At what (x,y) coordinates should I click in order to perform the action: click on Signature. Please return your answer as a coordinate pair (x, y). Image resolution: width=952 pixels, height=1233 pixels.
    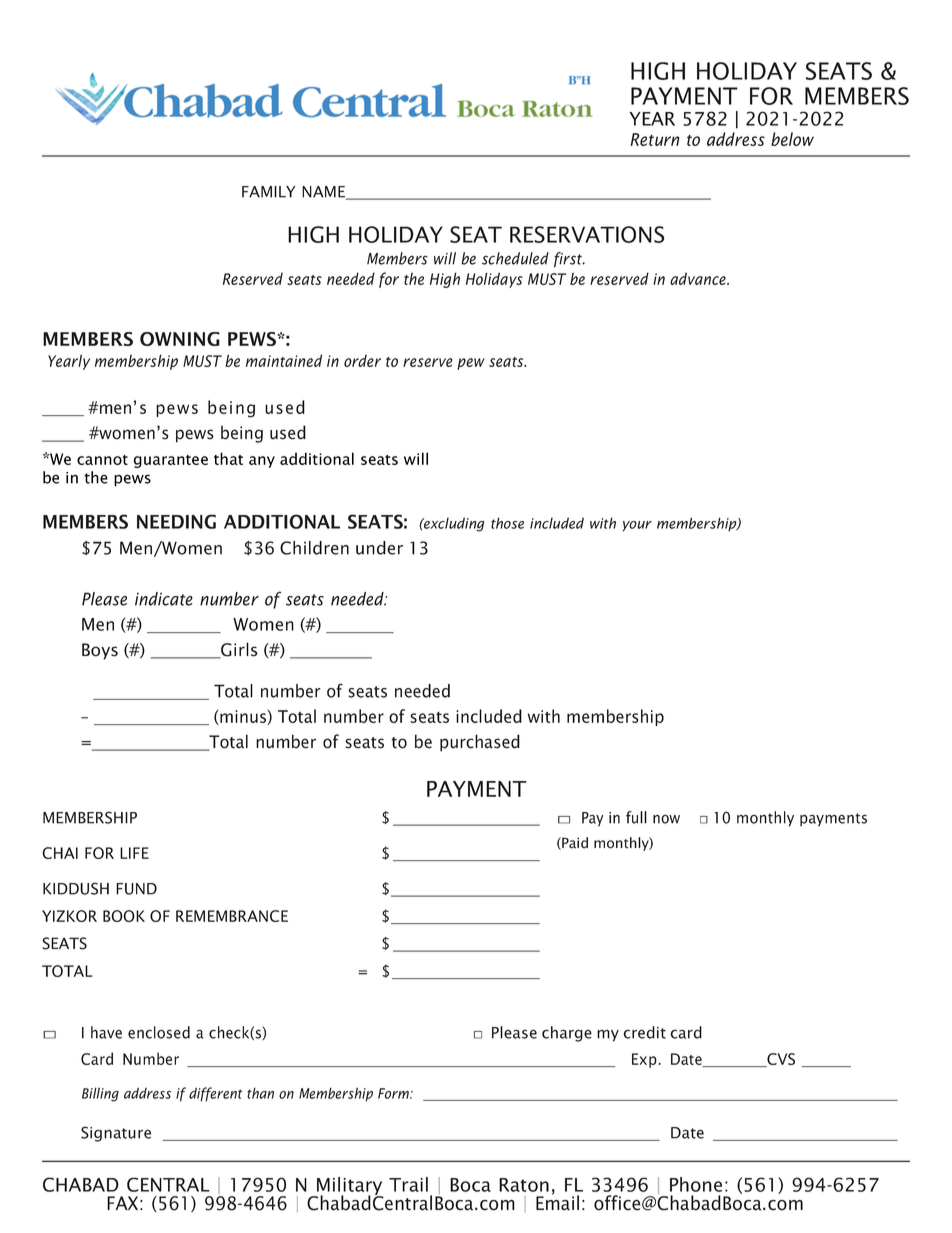
    Looking at the image, I should click on (116, 1134).
